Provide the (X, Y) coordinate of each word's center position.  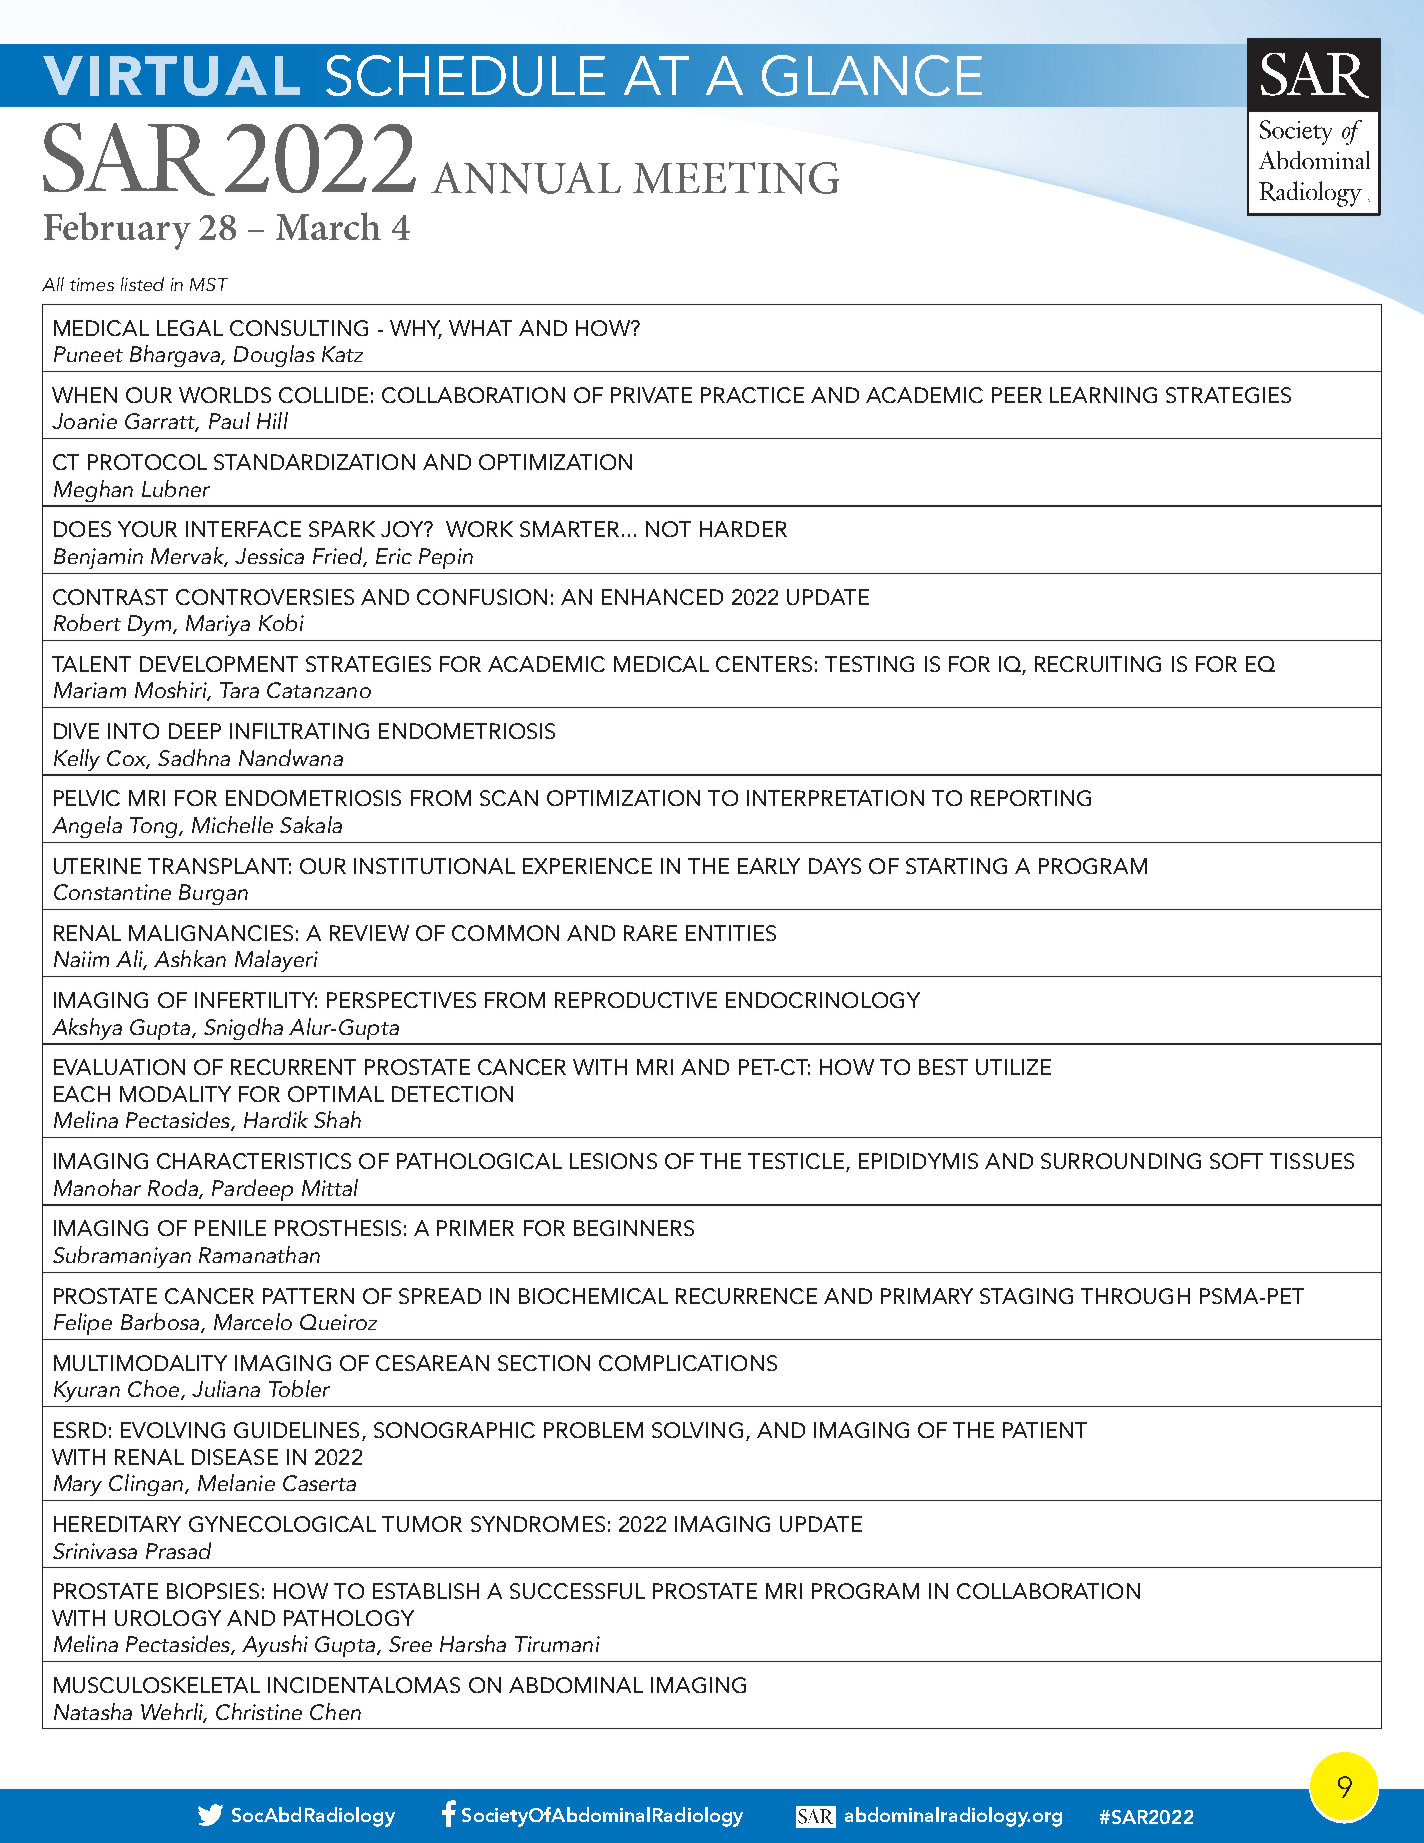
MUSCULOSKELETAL (157, 1685)
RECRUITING (1098, 664)
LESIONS (613, 1161)
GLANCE (872, 75)
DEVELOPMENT (219, 664)
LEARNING (1103, 395)
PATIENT (1045, 1430)
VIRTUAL (171, 76)
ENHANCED (662, 597)
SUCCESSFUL (577, 1591)
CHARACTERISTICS (254, 1161)
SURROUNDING (1121, 1161)
